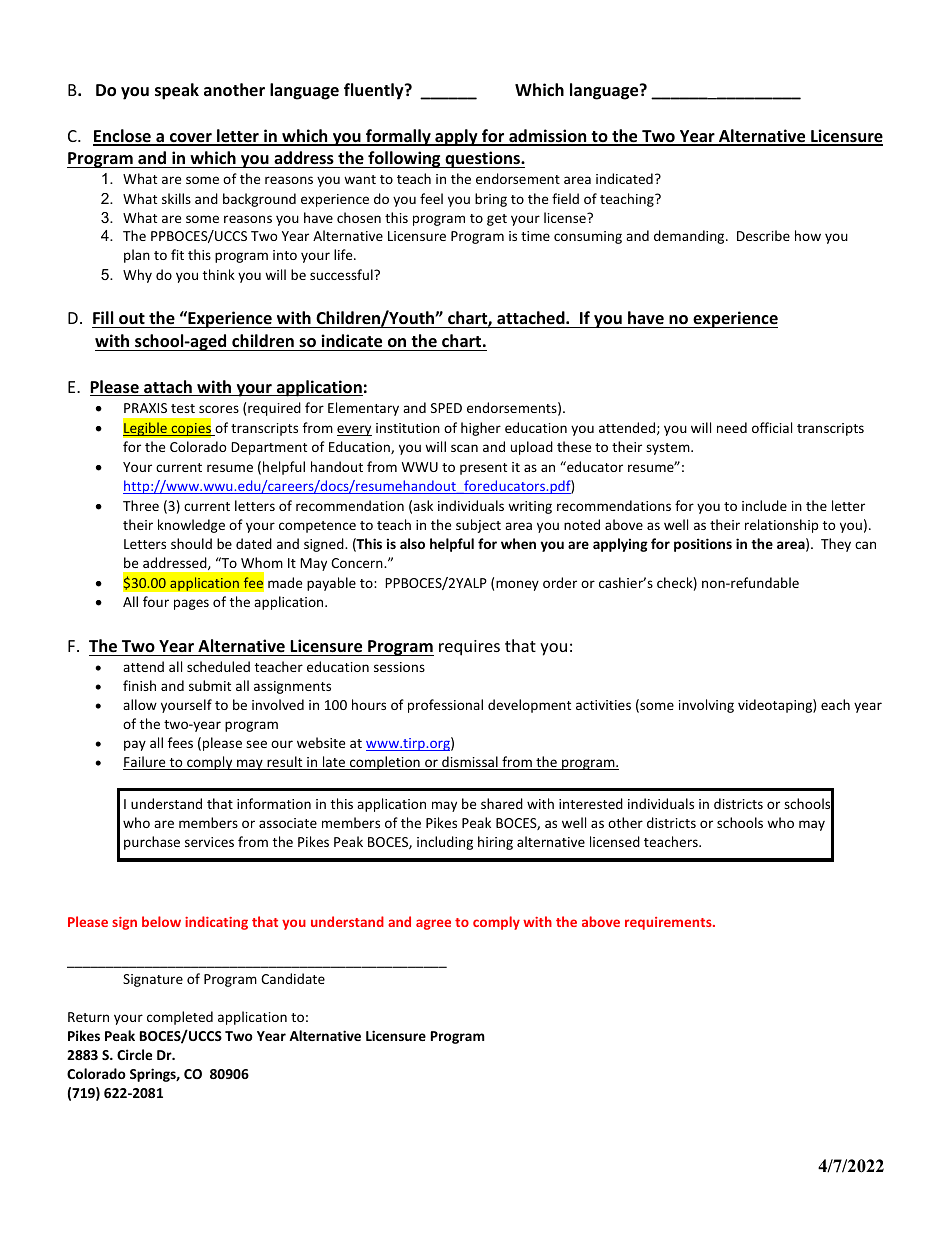  I want to click on should, so click(191, 543).
